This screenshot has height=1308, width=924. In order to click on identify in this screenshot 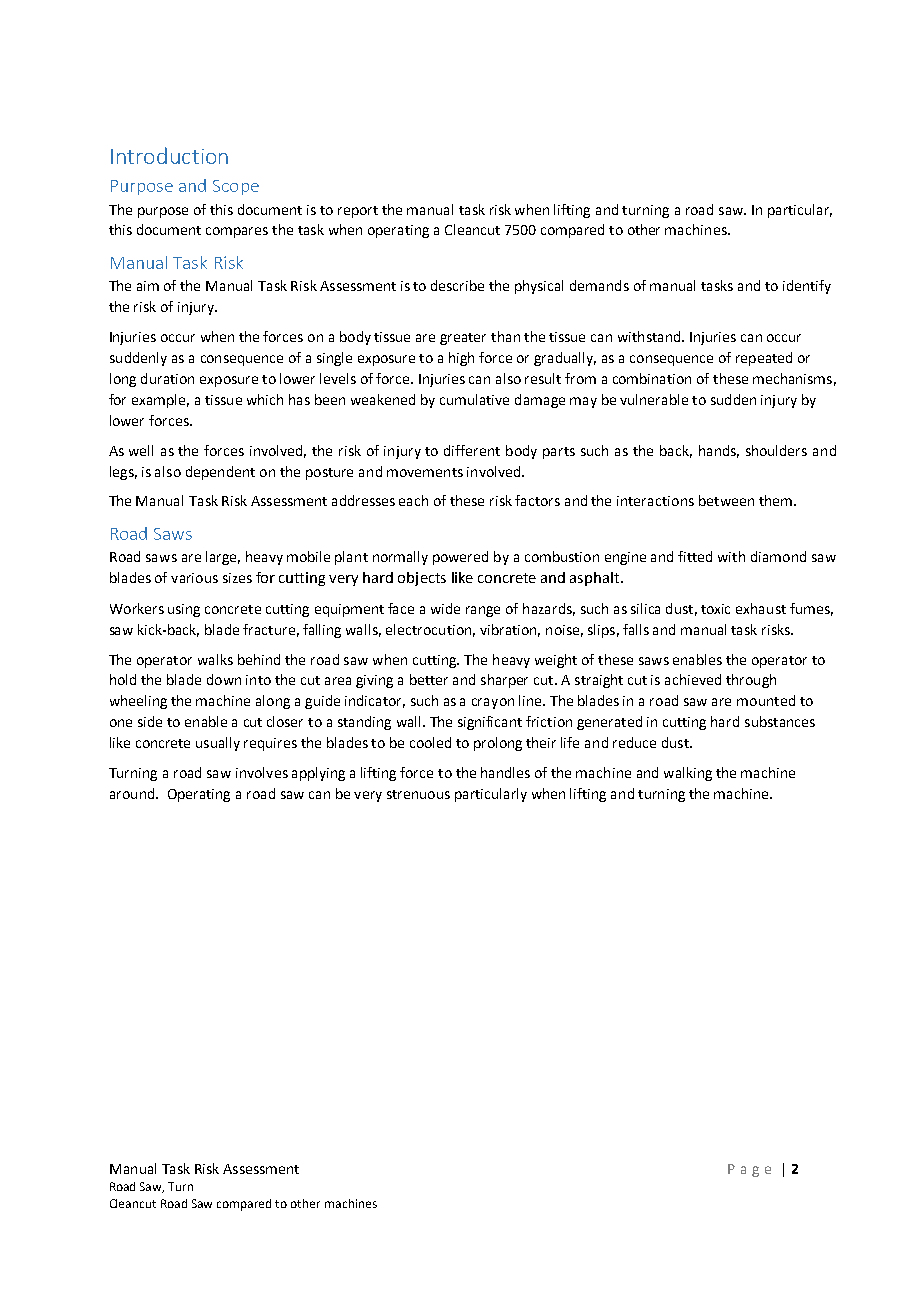, I will do `click(807, 287)`.
